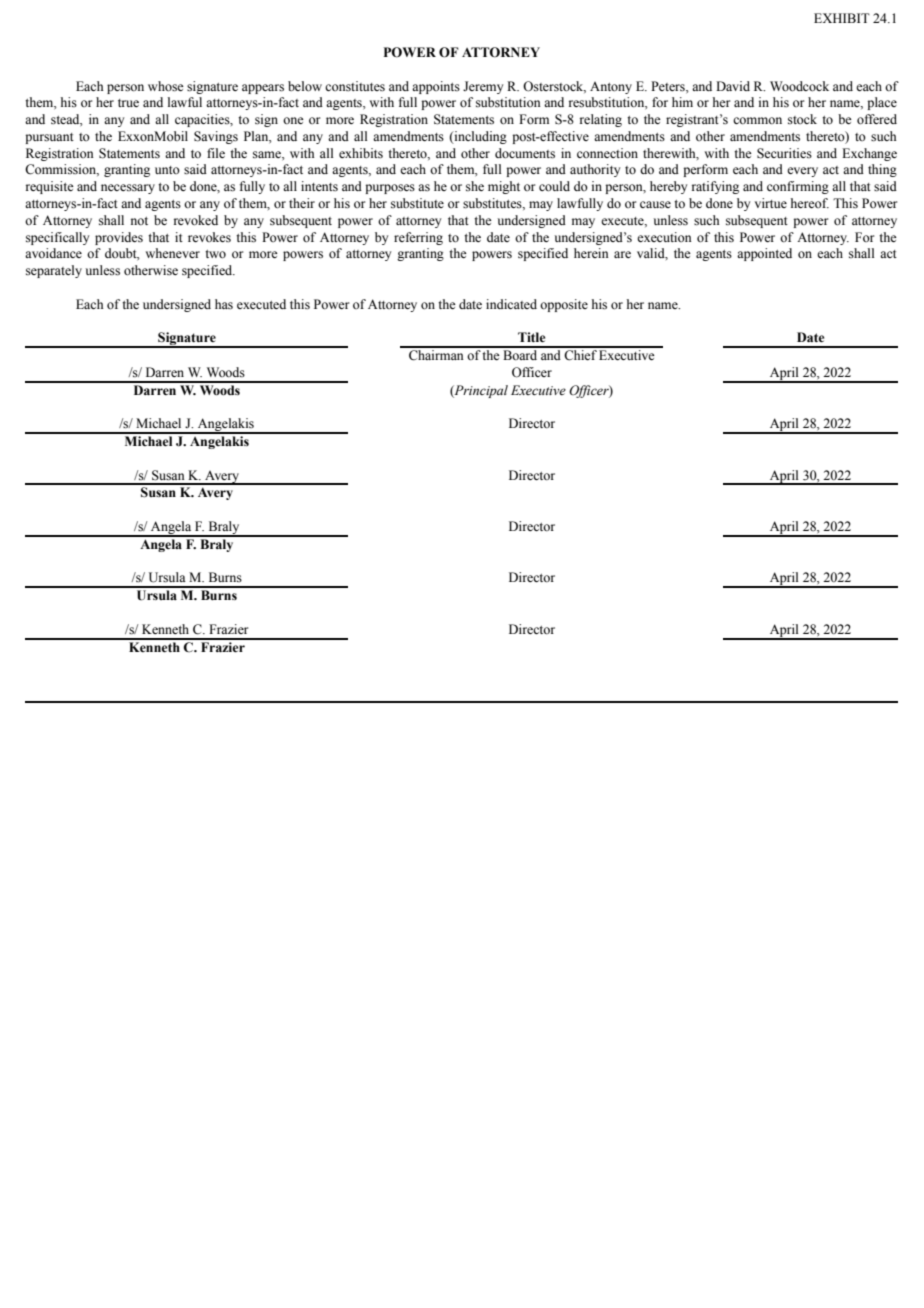 This screenshot has width=924, height=1308. I want to click on whose, so click(166, 86).
